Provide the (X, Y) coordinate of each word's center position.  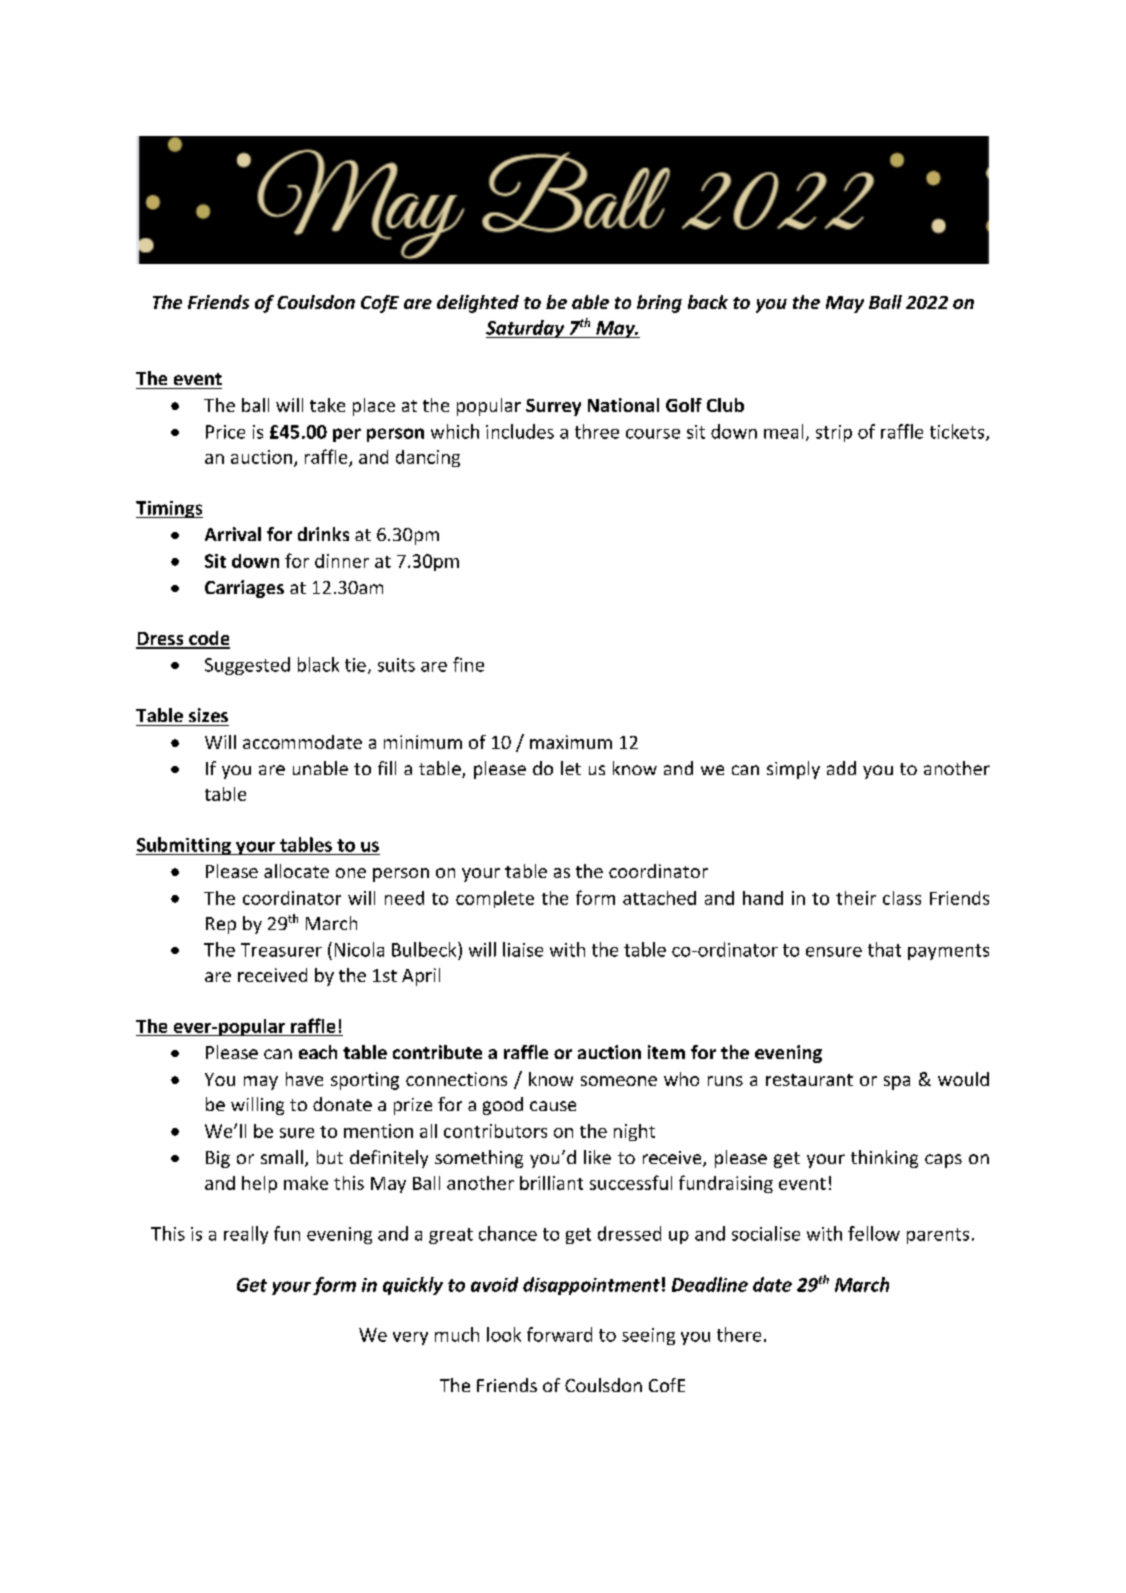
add (841, 768)
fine (468, 664)
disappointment (591, 1286)
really (246, 1235)
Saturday (526, 329)
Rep (221, 925)
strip (834, 433)
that (884, 949)
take (327, 405)
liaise (523, 949)
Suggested (247, 666)
